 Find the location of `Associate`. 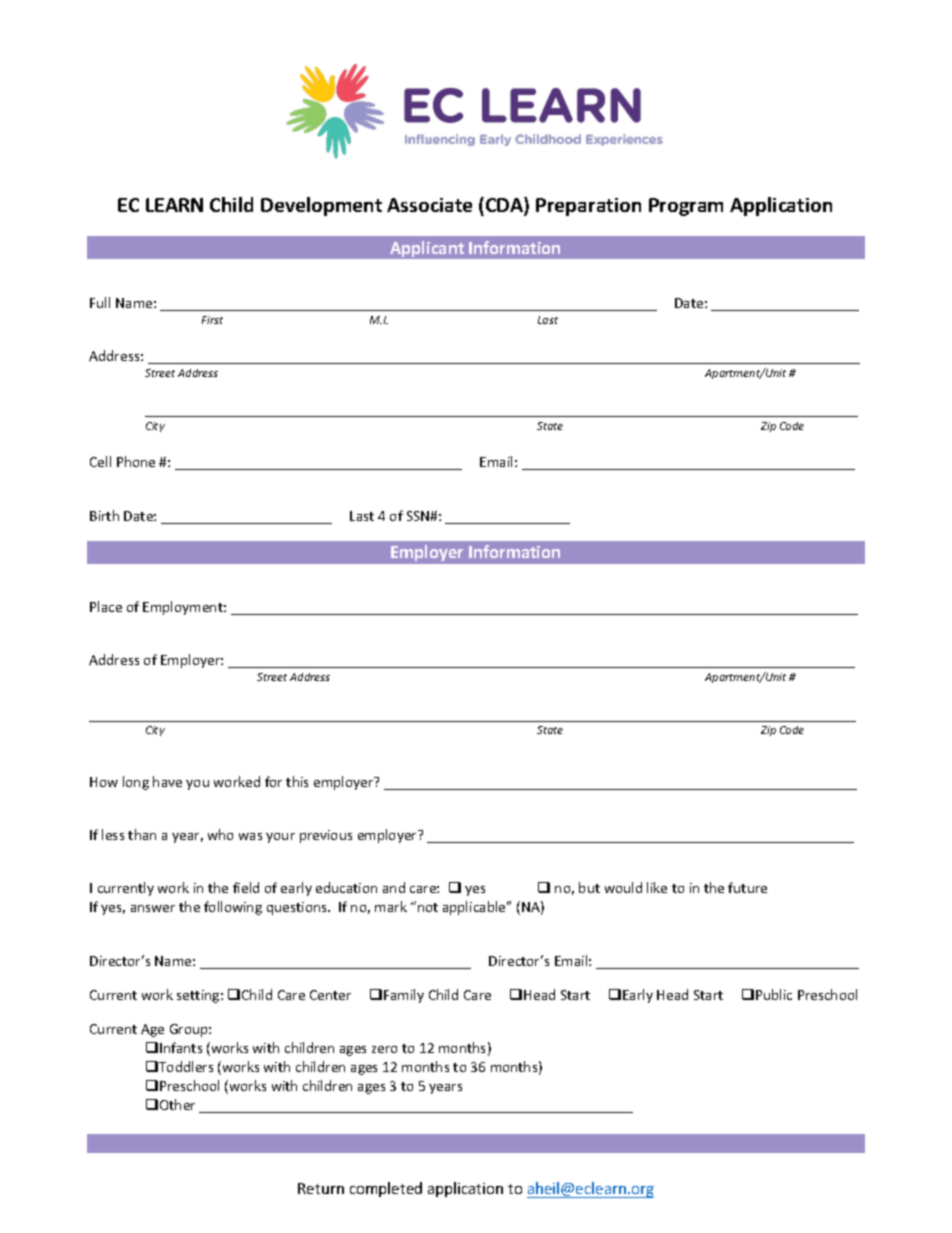

Associate is located at coordinates (429, 205).
